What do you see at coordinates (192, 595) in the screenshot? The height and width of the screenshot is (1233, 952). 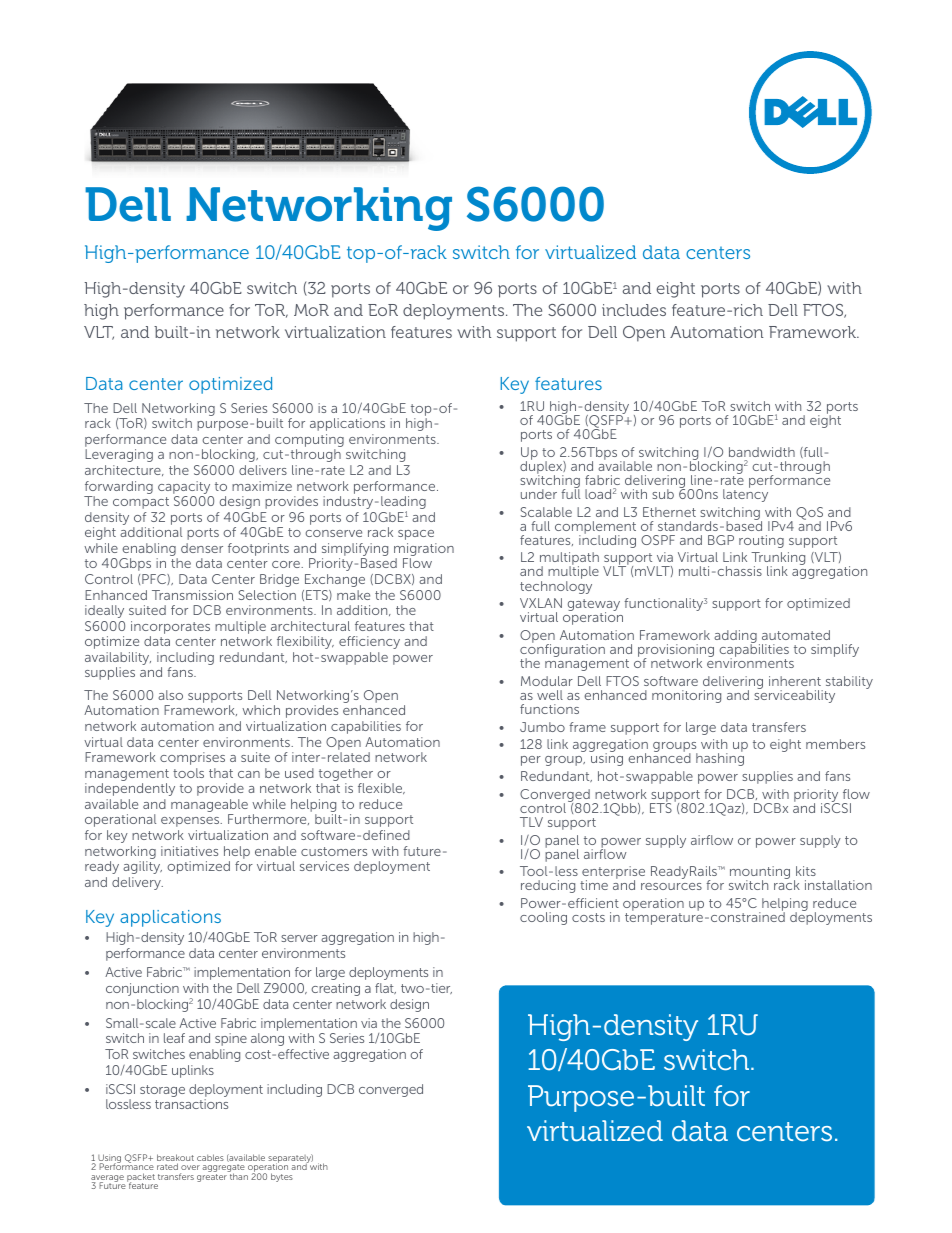 I see `Transmission` at bounding box center [192, 595].
